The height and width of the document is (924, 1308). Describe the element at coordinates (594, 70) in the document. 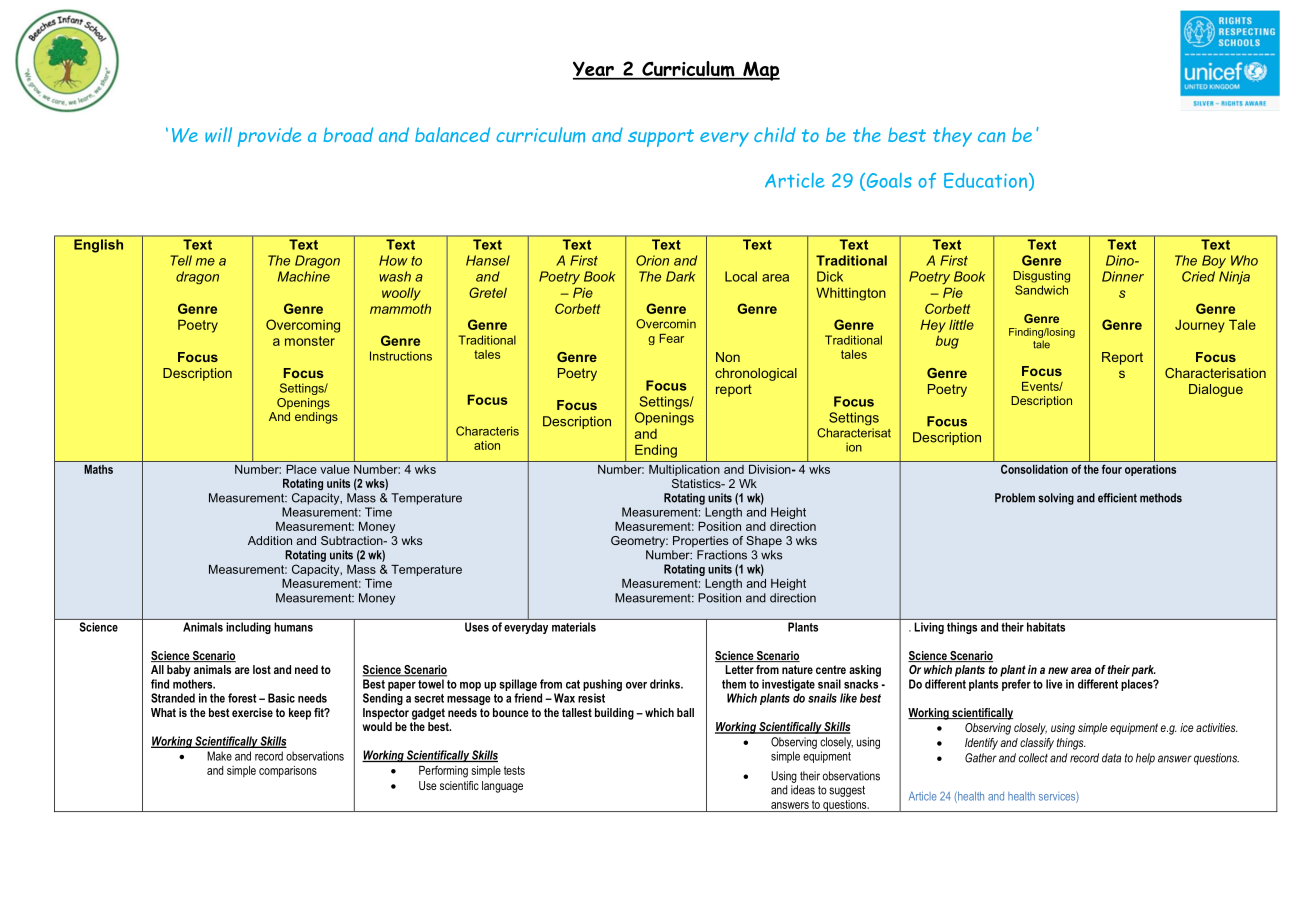

I see `Year` at that location.
